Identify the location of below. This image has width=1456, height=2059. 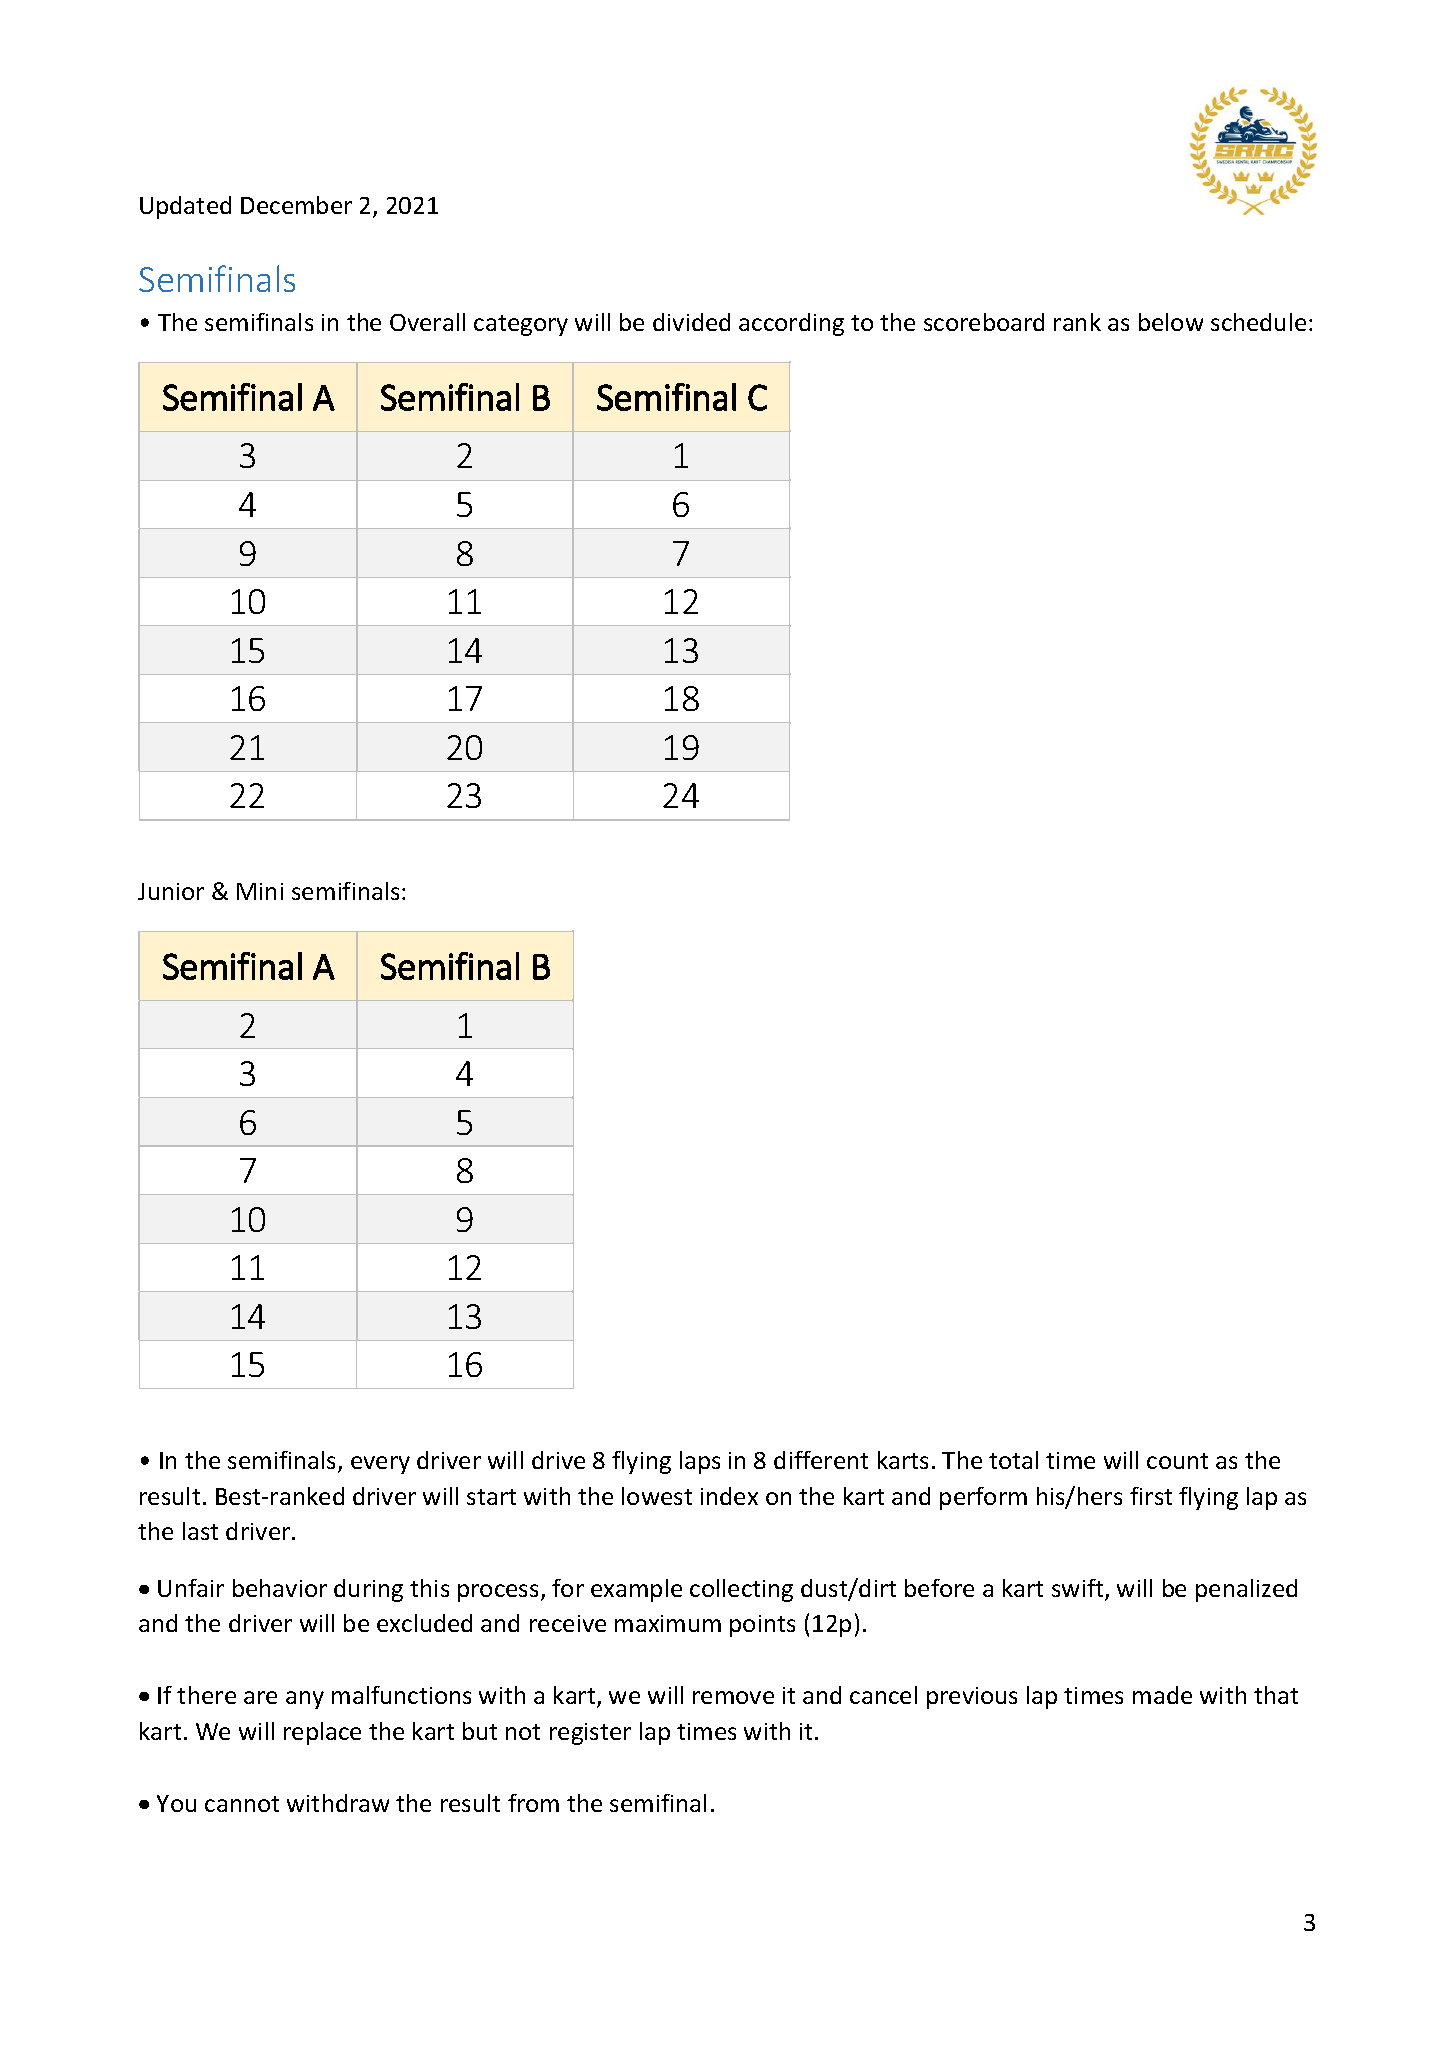
(1171, 322).
